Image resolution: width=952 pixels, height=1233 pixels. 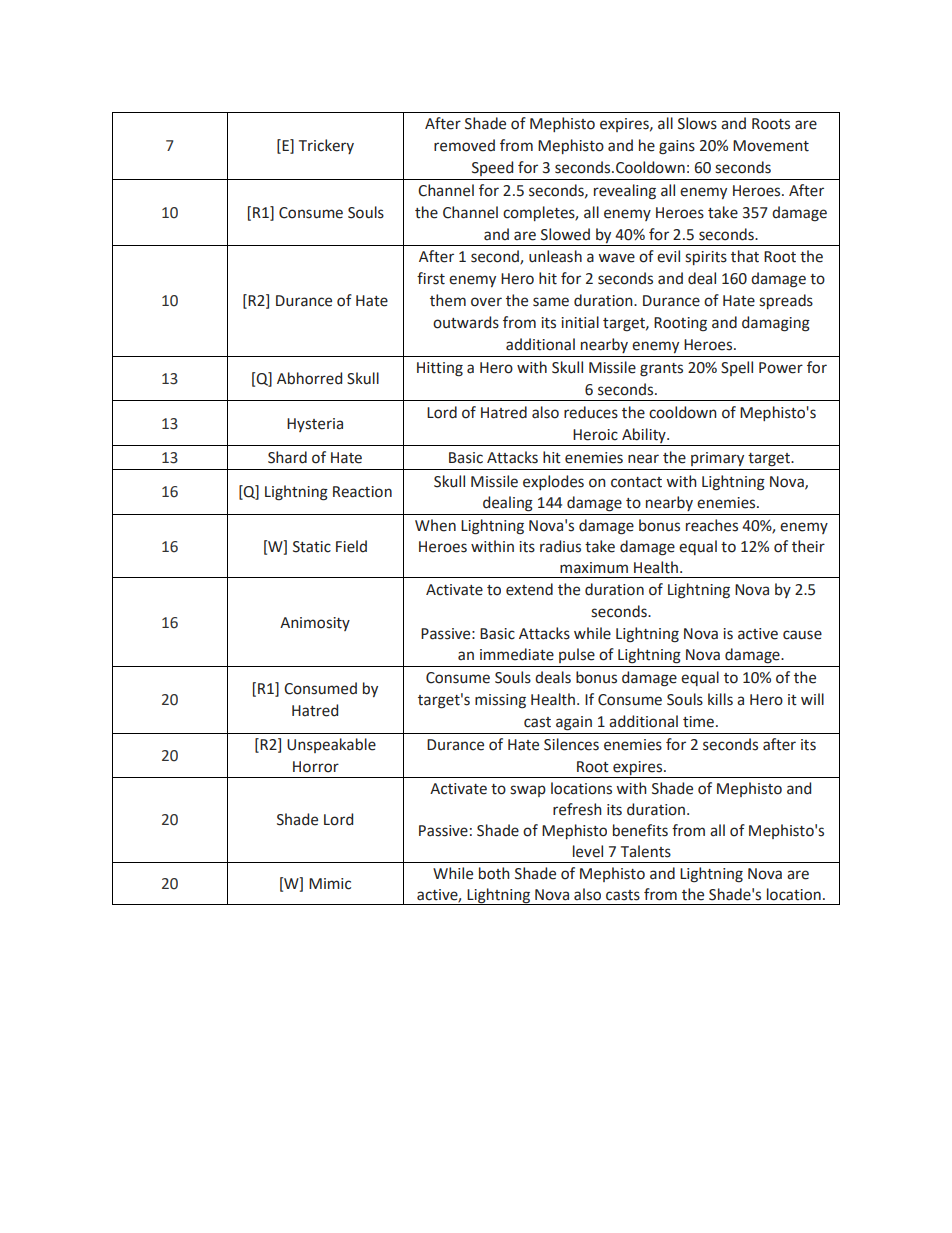 What do you see at coordinates (712, 525) in the screenshot?
I see `reaches` at bounding box center [712, 525].
